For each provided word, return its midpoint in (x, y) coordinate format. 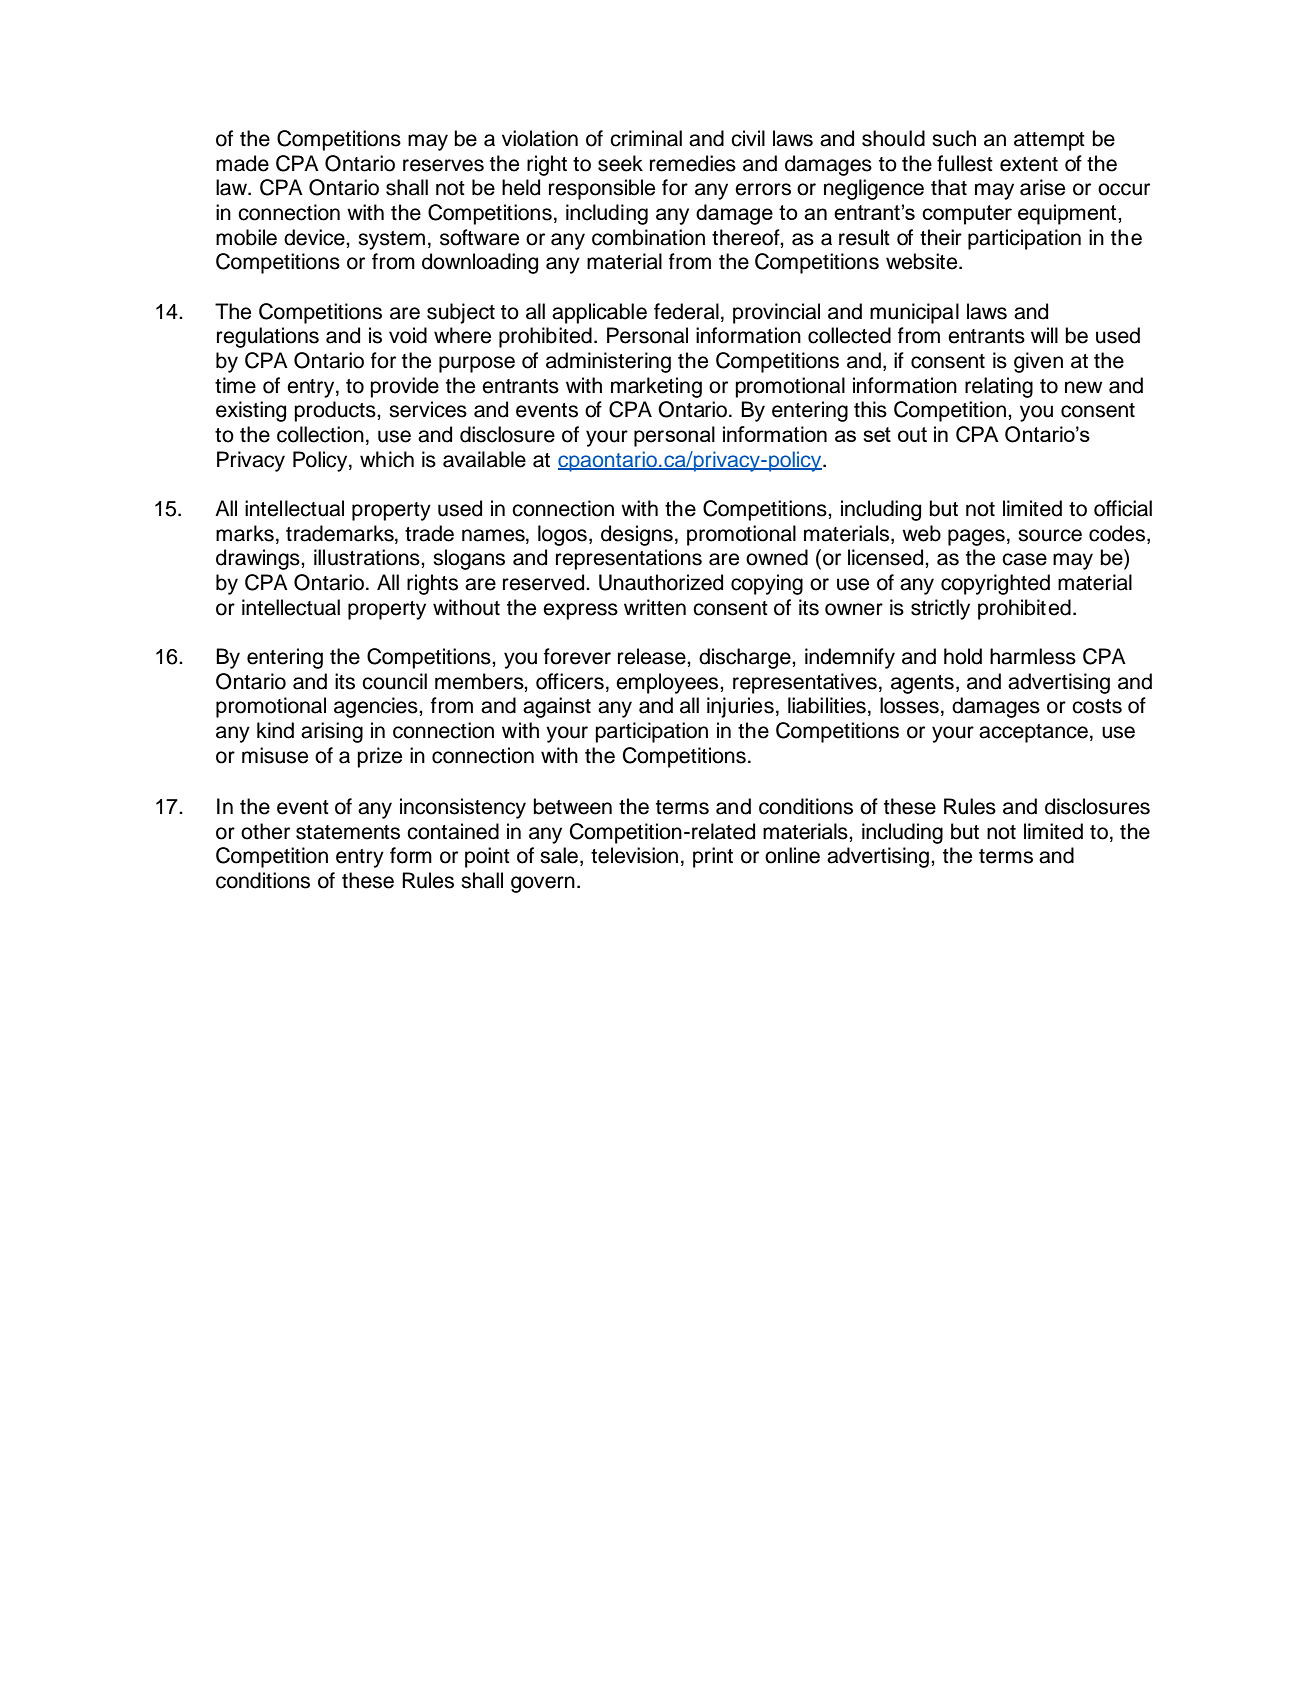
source (1050, 535)
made (242, 163)
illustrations (368, 557)
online (792, 855)
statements (348, 832)
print (713, 857)
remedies (693, 163)
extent (1029, 164)
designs (637, 535)
